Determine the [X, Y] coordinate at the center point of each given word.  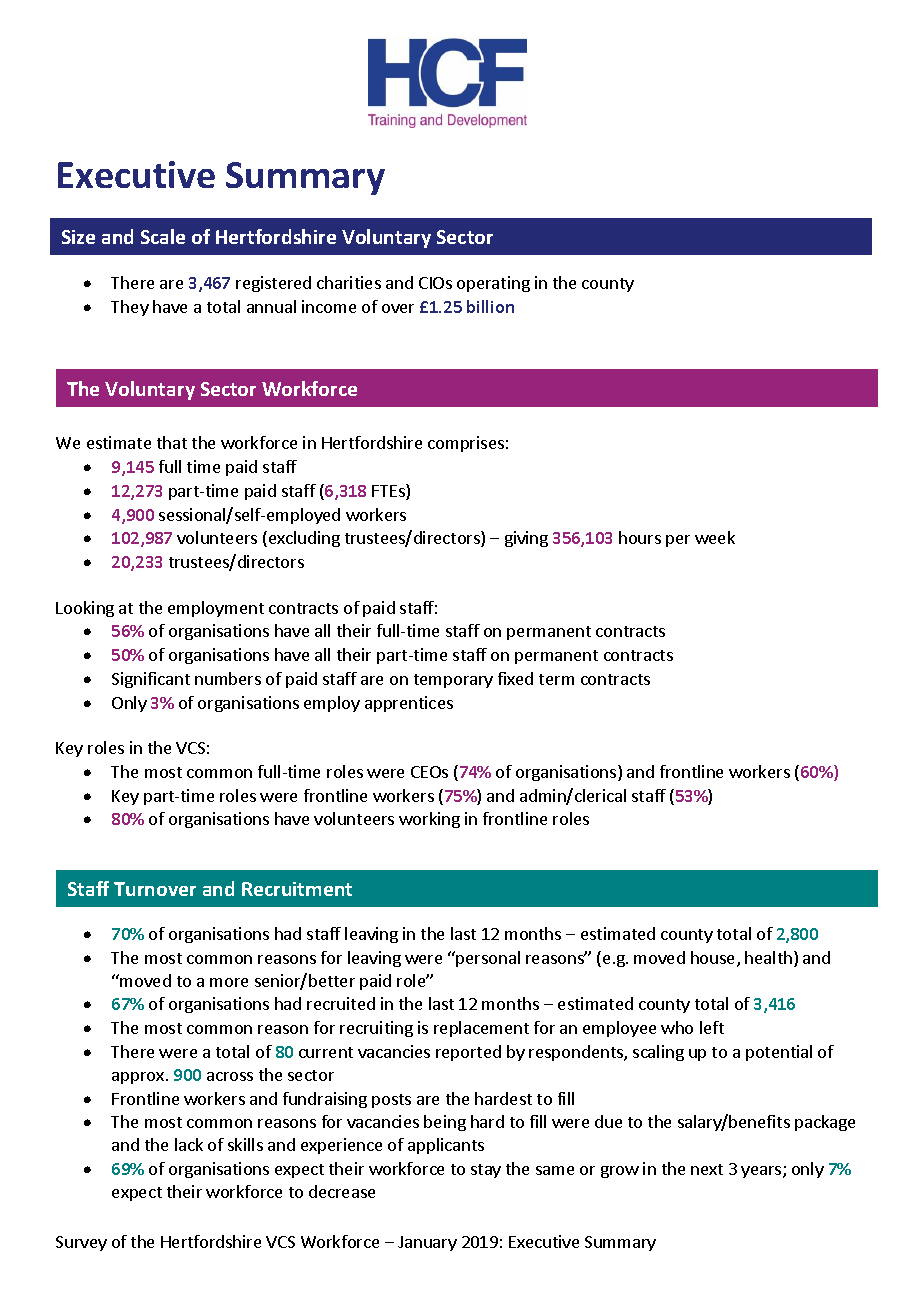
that [172, 442]
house [714, 959]
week [715, 537]
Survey [81, 1243]
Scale [163, 236]
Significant [151, 680]
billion [490, 306]
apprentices [409, 704]
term [556, 679]
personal [488, 959]
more [229, 982]
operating [493, 284]
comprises [466, 444]
